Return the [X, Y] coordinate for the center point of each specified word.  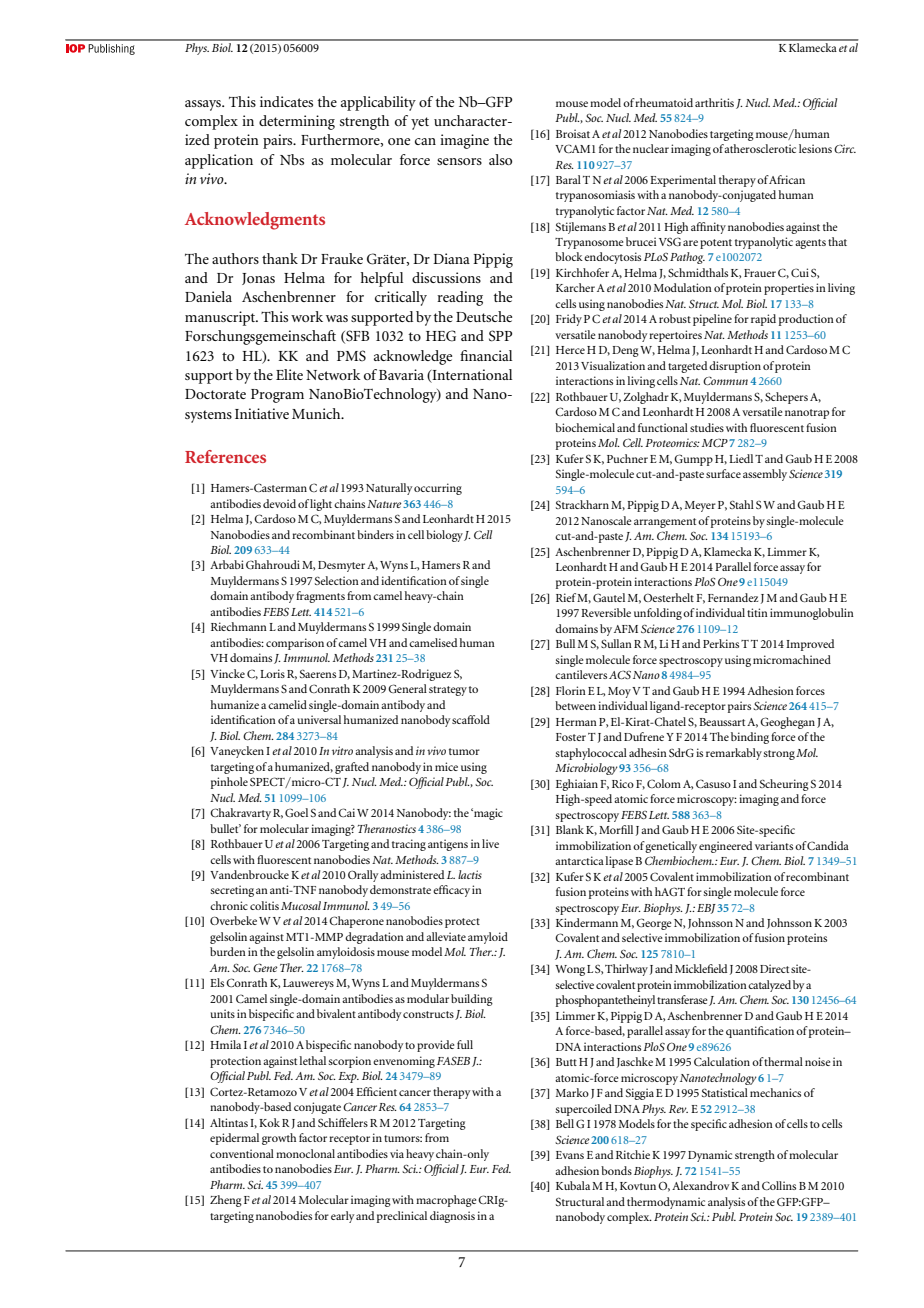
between [575, 705]
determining [297, 122]
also [500, 159]
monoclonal [305, 1153]
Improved [810, 645]
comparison [295, 644]
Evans [570, 1155]
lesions [815, 148]
